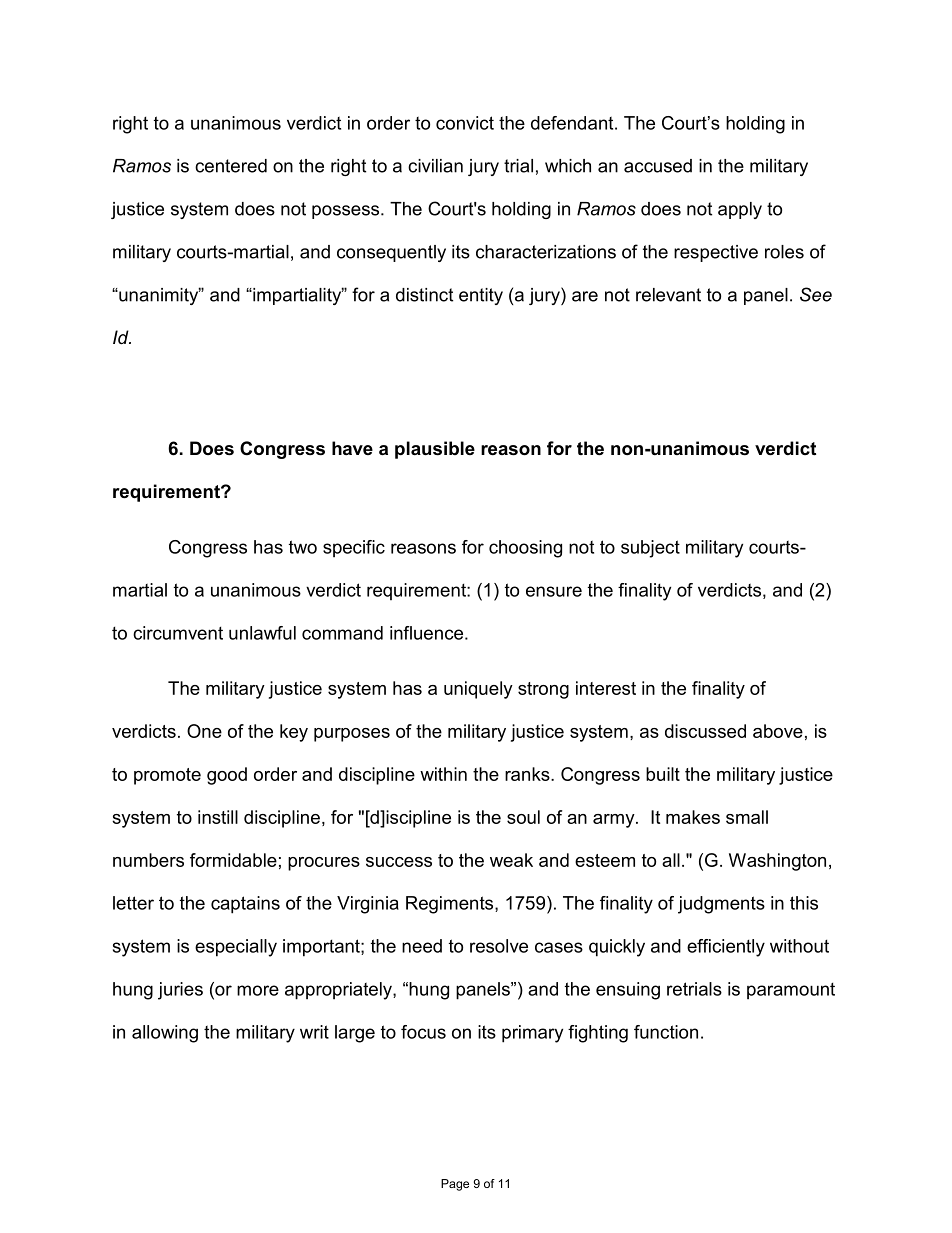 The width and height of the document is (952, 1233). What do you see at coordinates (236, 948) in the document?
I see `especially` at bounding box center [236, 948].
